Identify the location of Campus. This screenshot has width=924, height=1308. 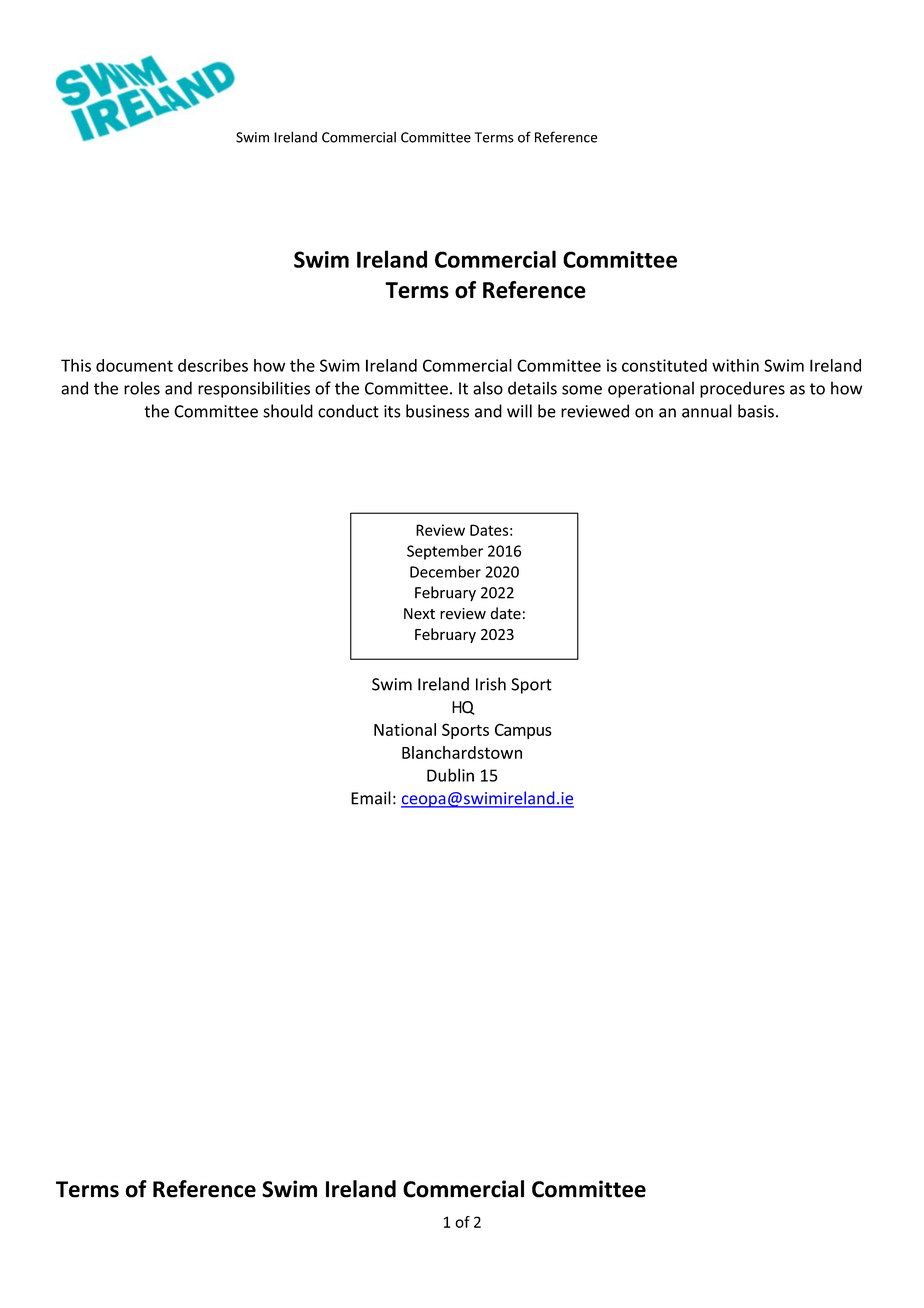
(523, 731).
